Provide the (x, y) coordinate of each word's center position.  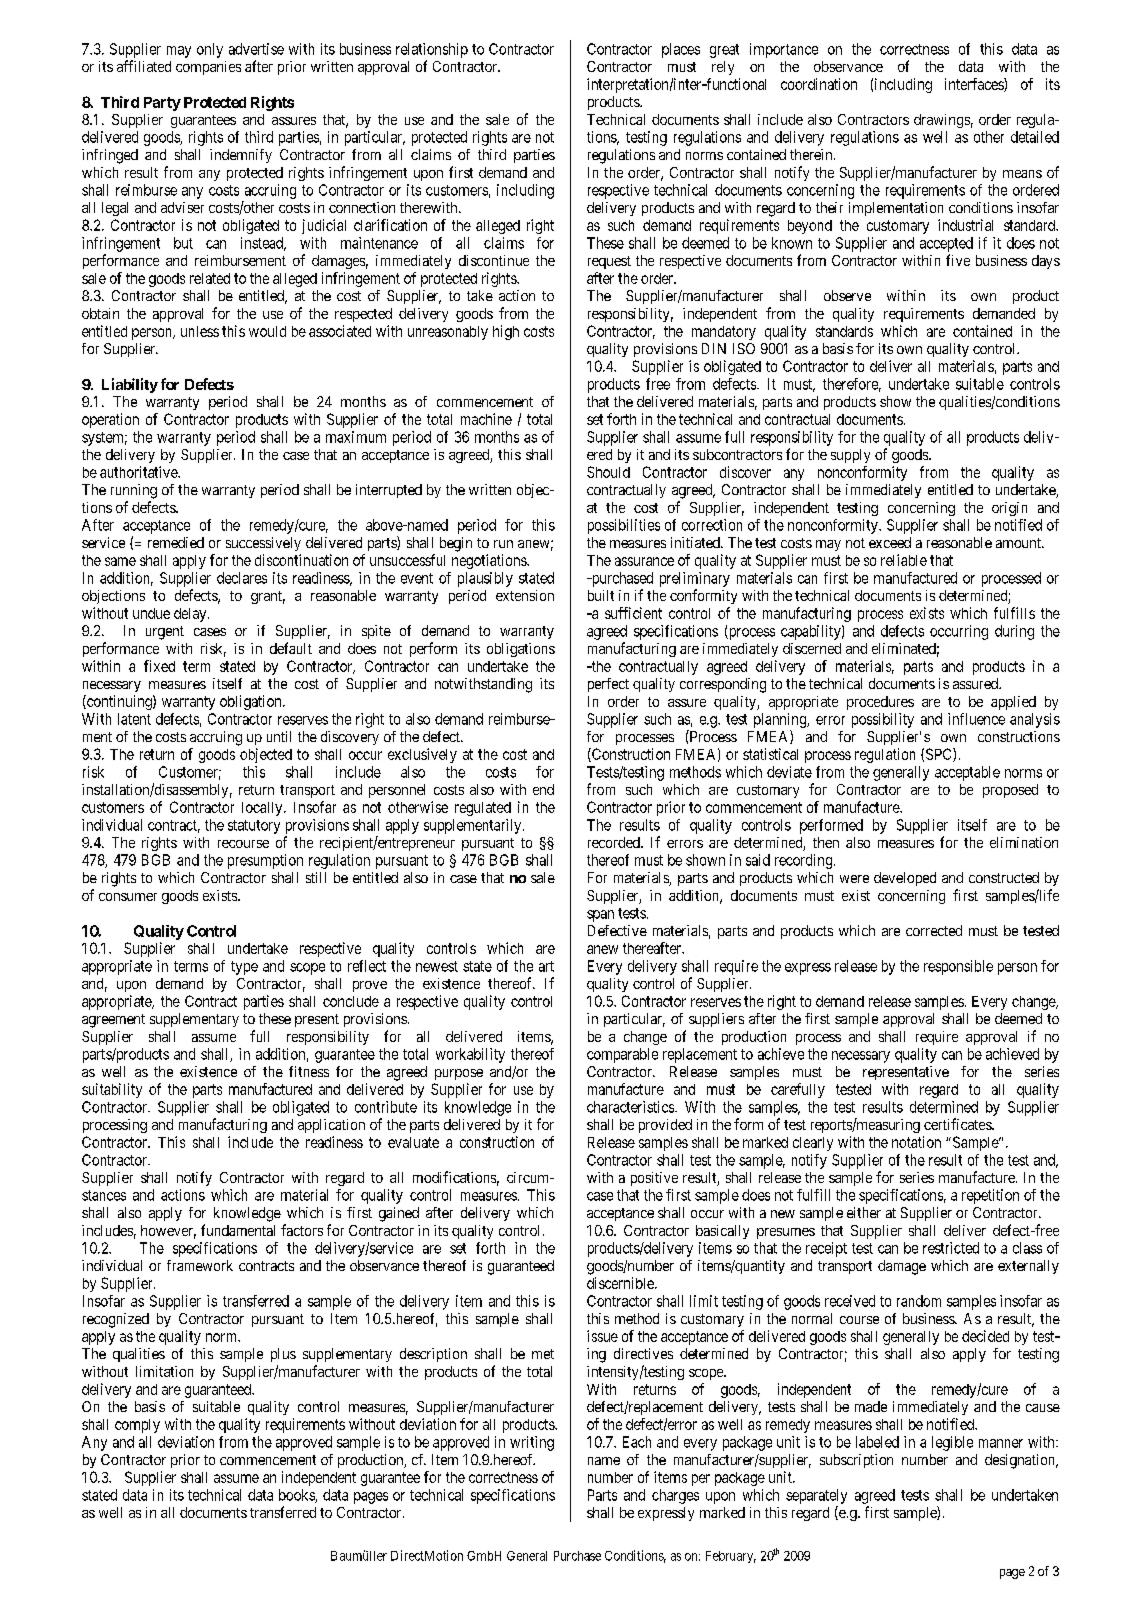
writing (532, 1443)
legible (952, 1443)
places (681, 50)
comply (137, 1426)
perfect (608, 685)
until (279, 736)
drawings (942, 121)
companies (208, 68)
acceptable (967, 773)
